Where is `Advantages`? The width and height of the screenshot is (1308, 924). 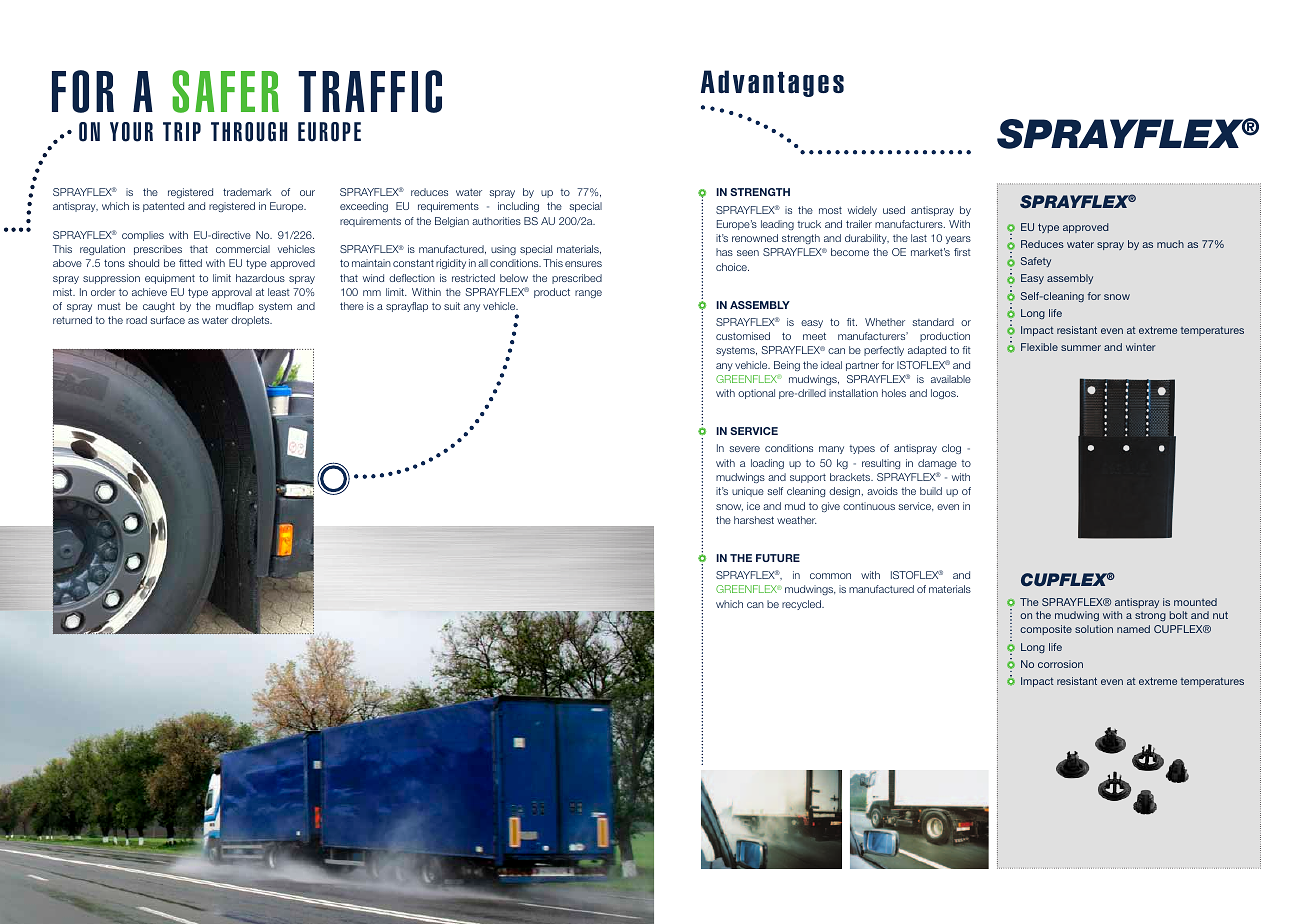 Advantages is located at coordinates (772, 83).
